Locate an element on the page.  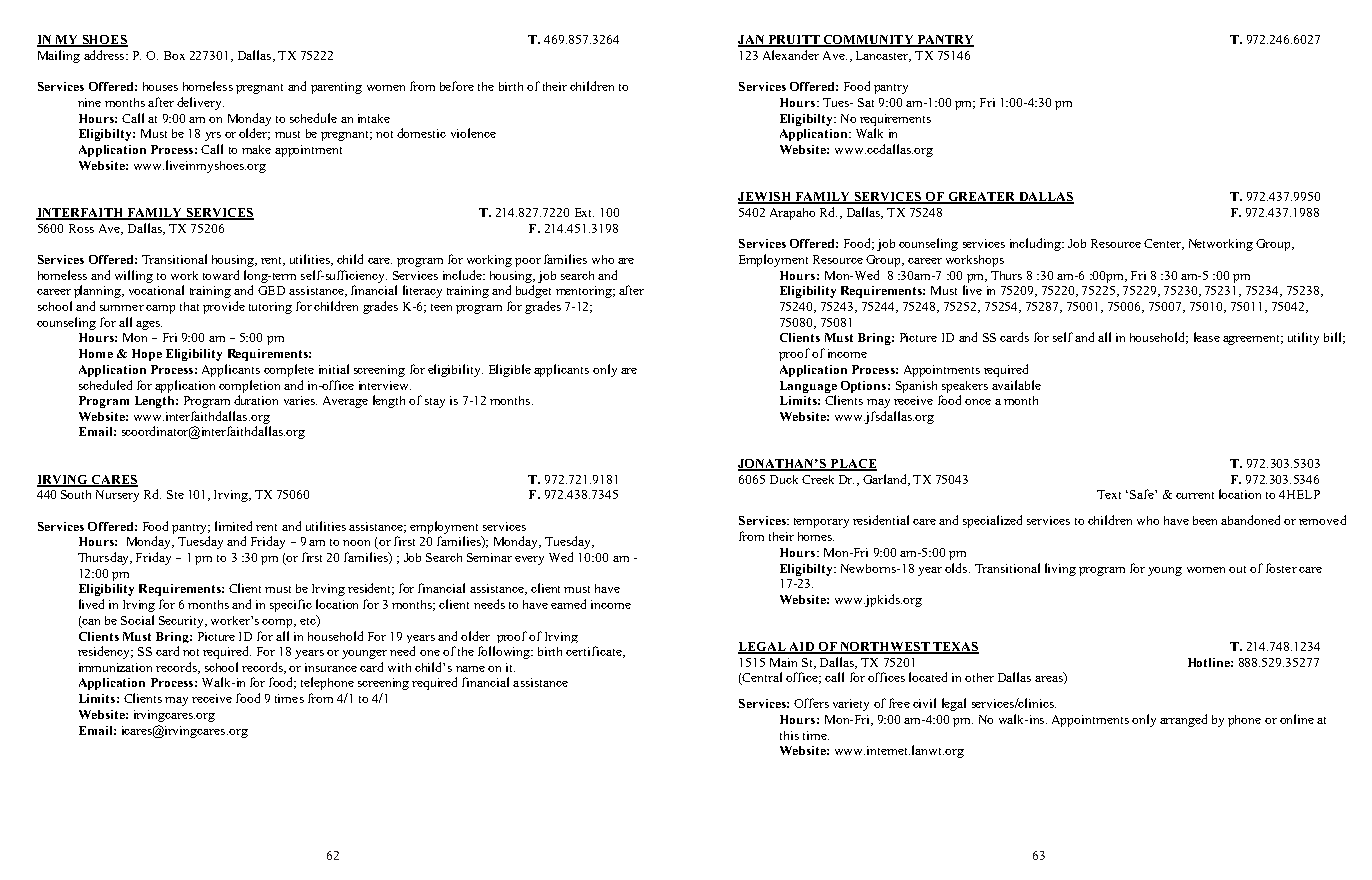
JAN is located at coordinates (752, 41).
